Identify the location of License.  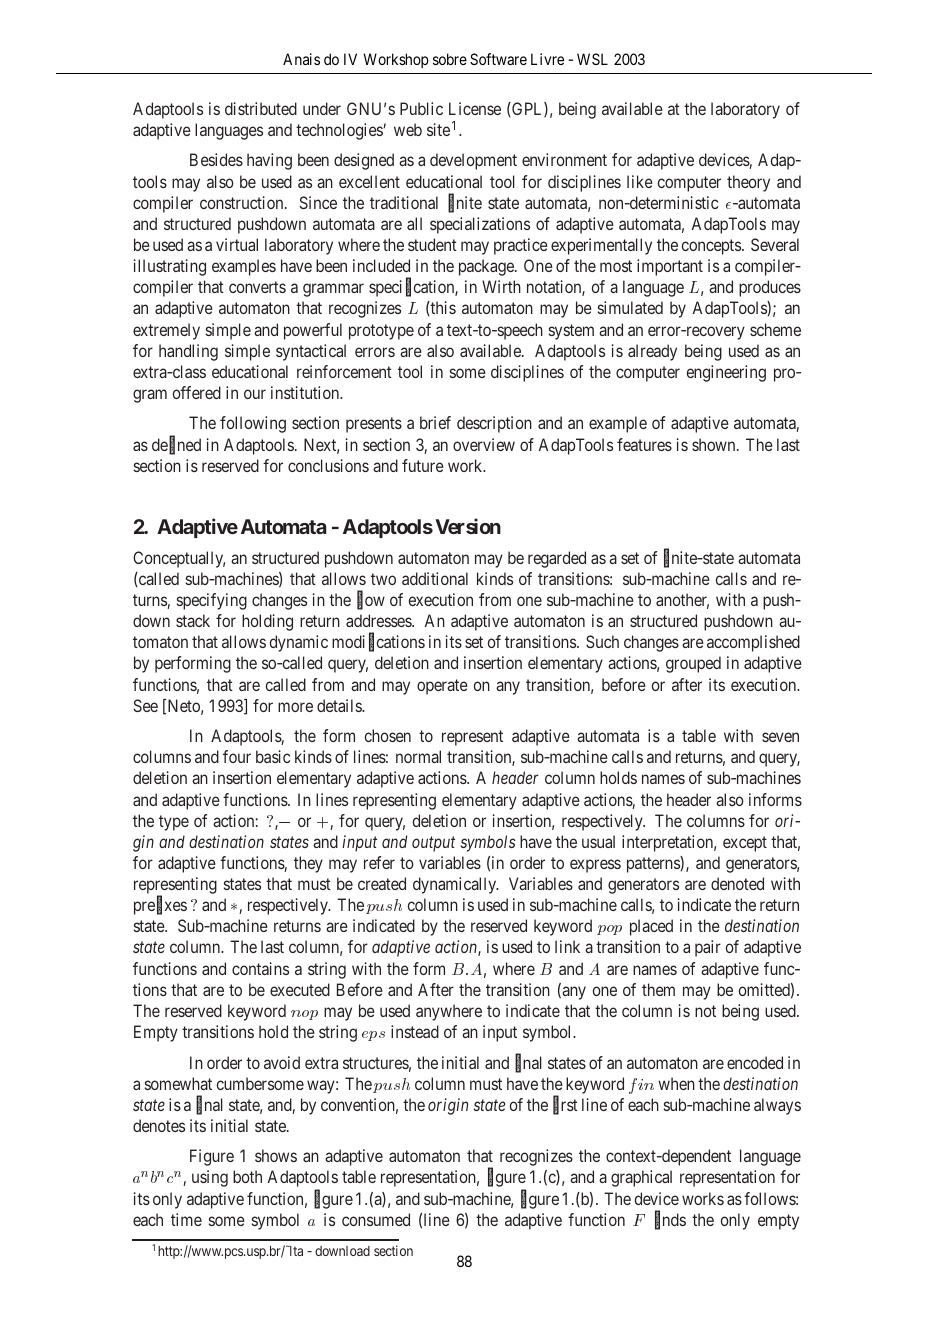
(475, 108).
